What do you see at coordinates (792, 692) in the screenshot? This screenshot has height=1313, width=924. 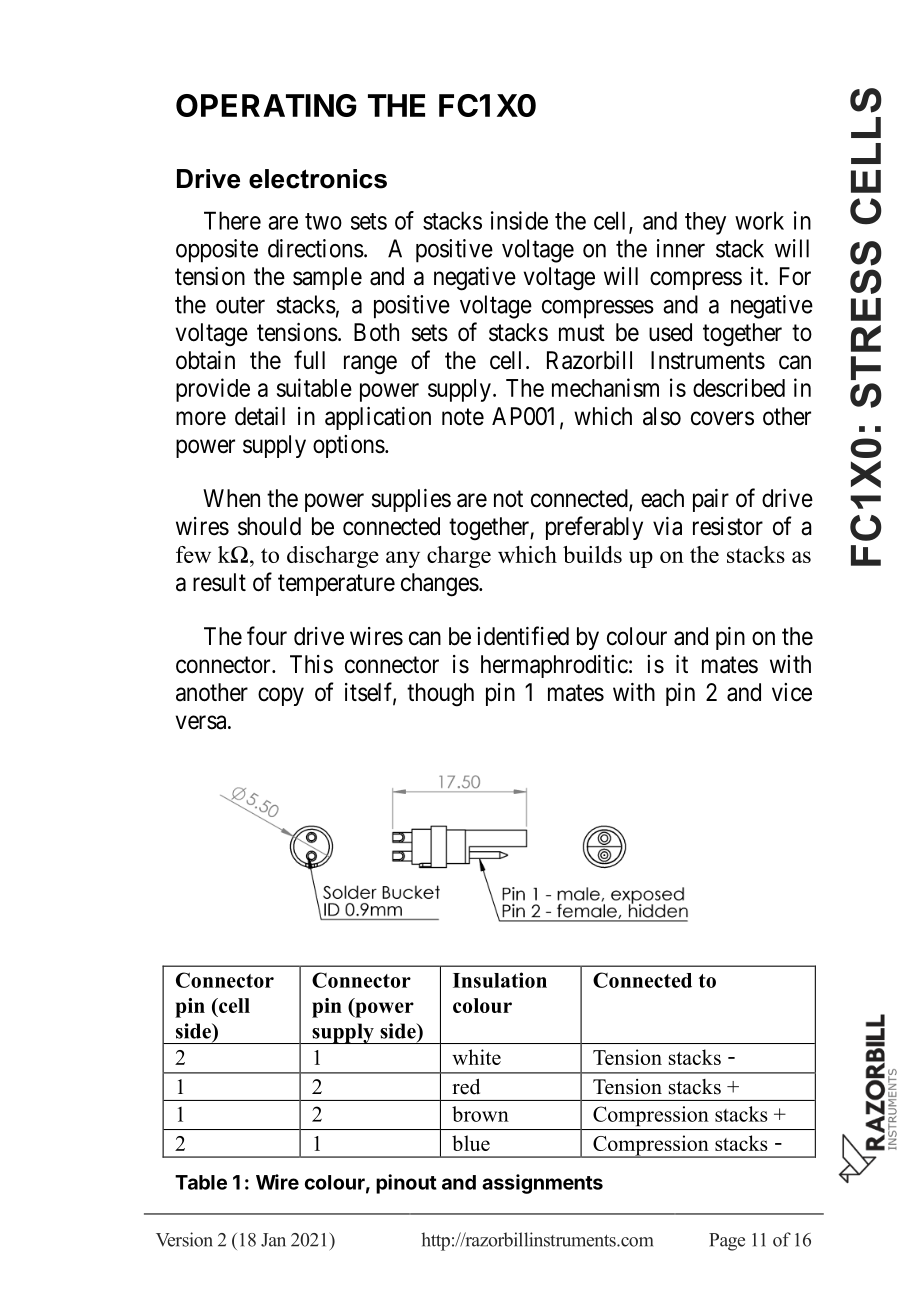 I see `vice` at bounding box center [792, 692].
